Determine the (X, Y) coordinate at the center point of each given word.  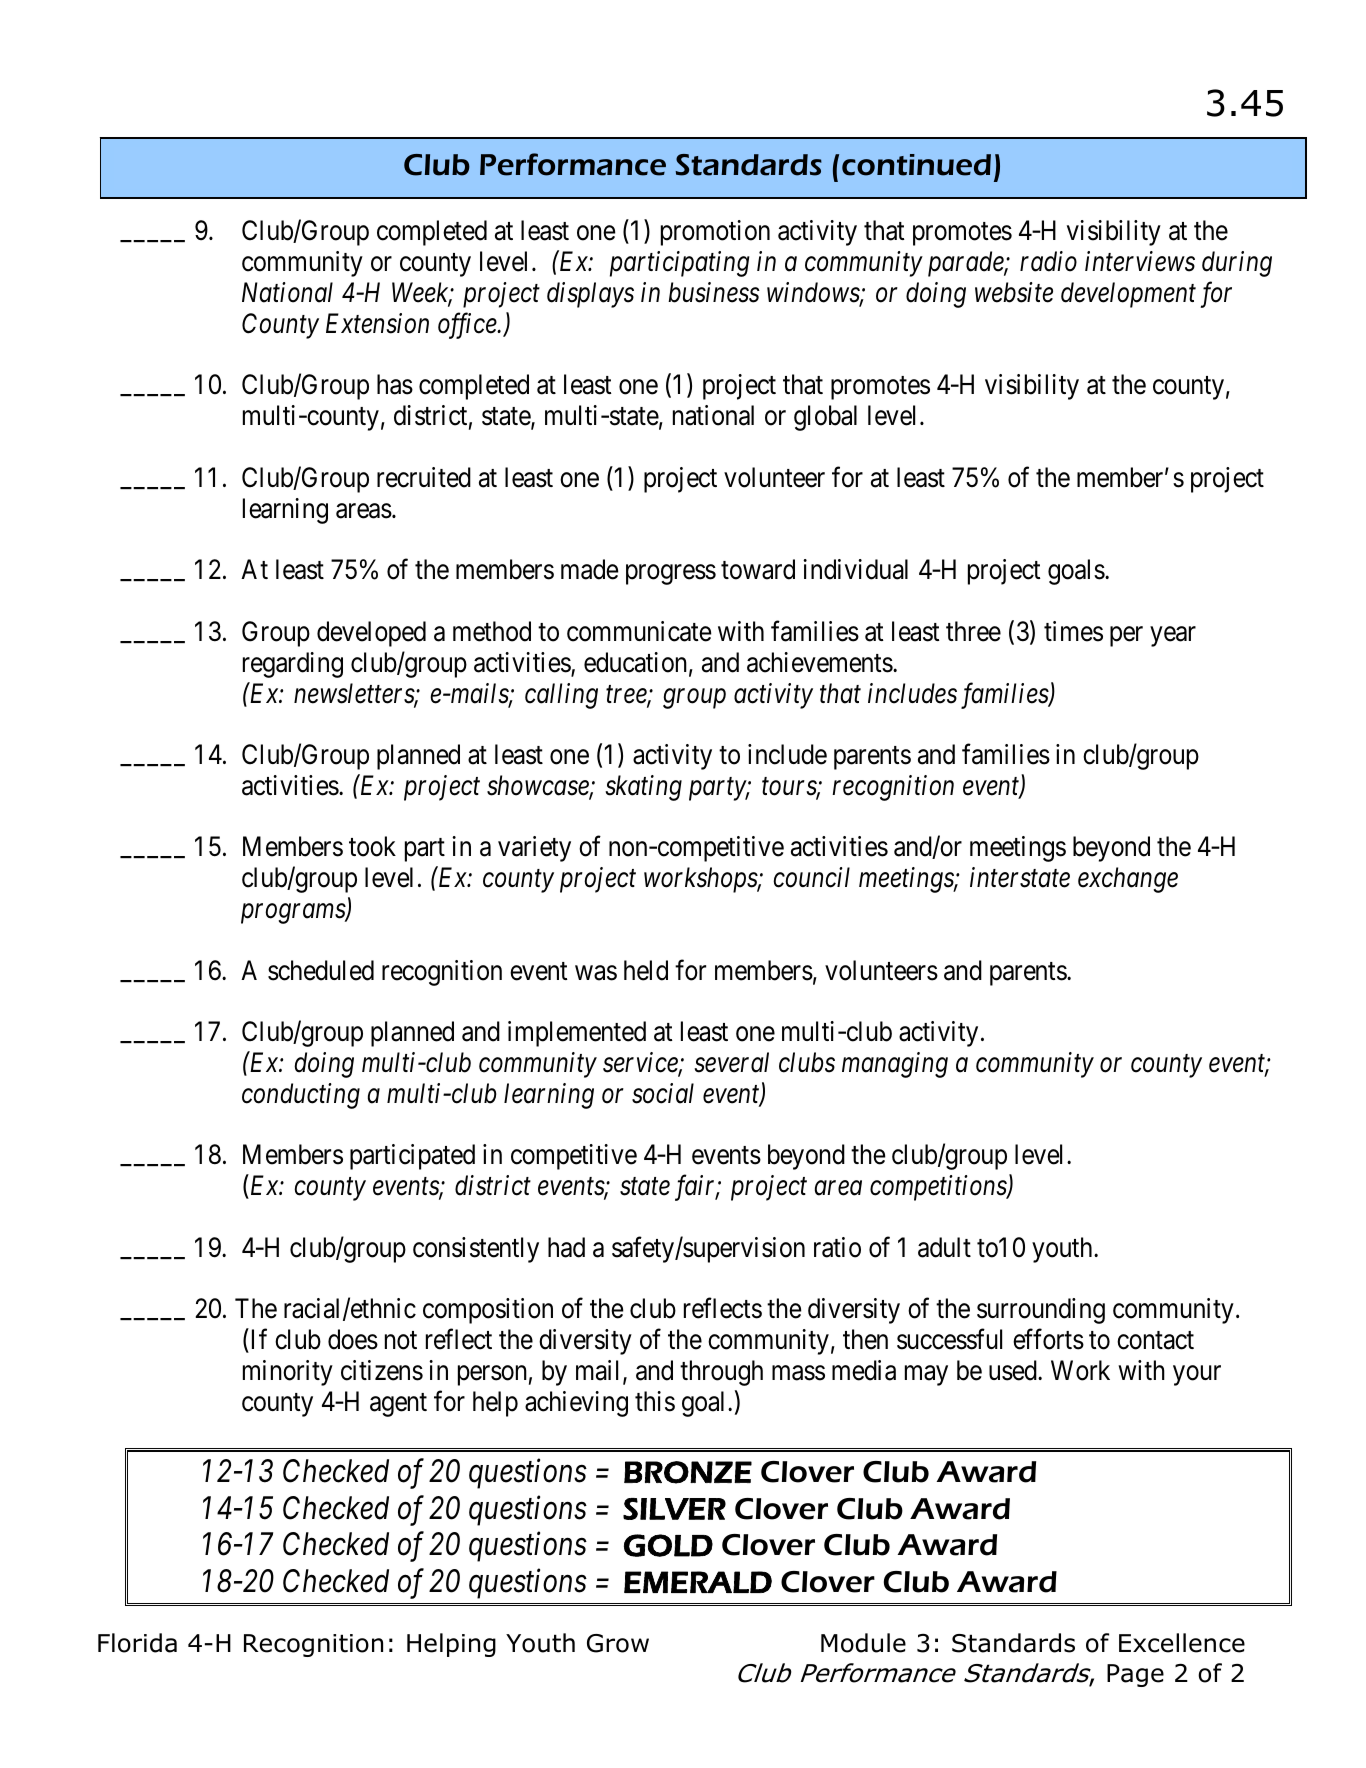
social (663, 1093)
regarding (293, 665)
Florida (137, 1643)
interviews (1140, 262)
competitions (939, 1188)
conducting (301, 1096)
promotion (715, 233)
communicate (639, 631)
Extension (377, 323)
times (1073, 631)
